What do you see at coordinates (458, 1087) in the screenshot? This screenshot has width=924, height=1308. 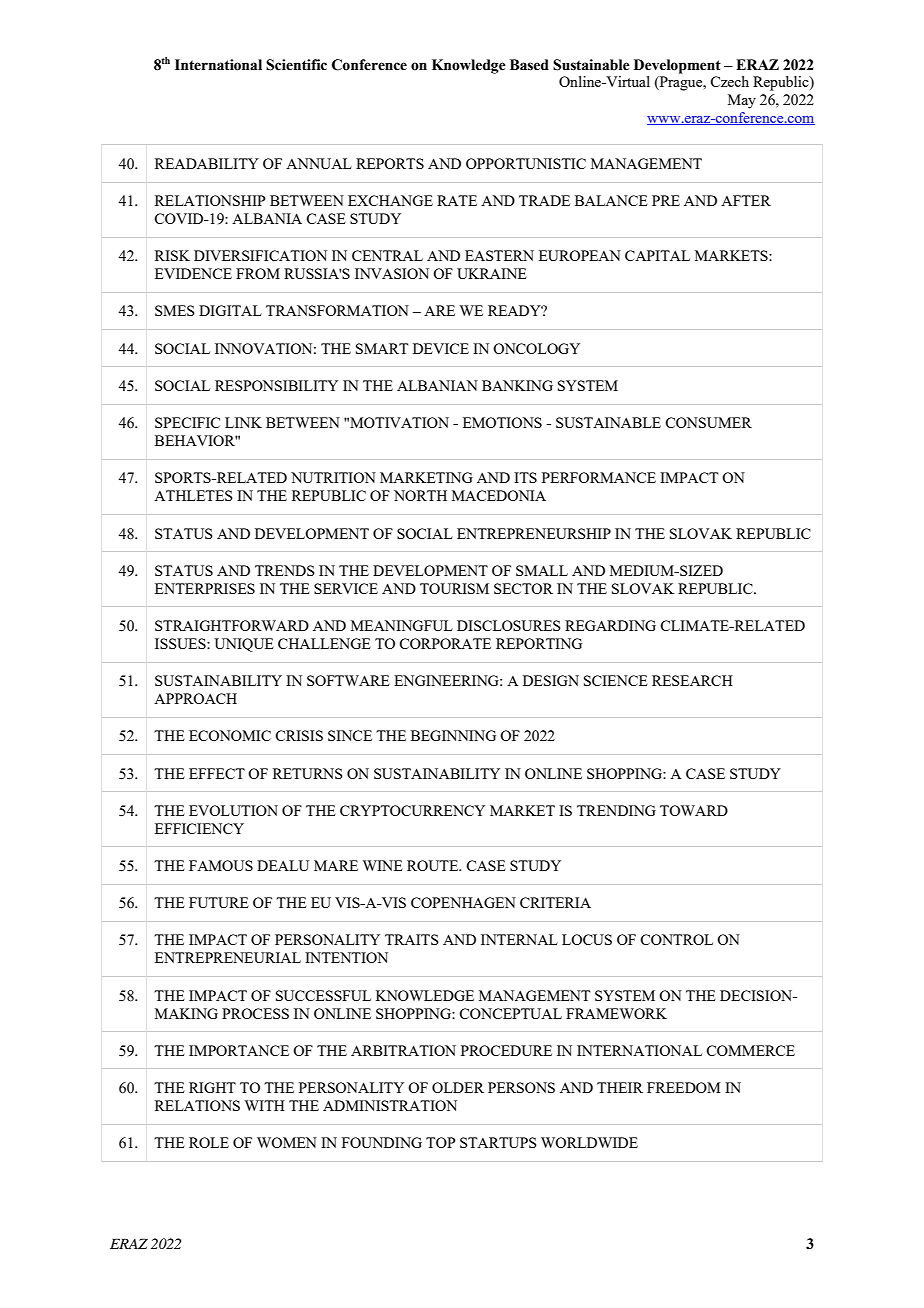 I see `OLDER` at bounding box center [458, 1087].
